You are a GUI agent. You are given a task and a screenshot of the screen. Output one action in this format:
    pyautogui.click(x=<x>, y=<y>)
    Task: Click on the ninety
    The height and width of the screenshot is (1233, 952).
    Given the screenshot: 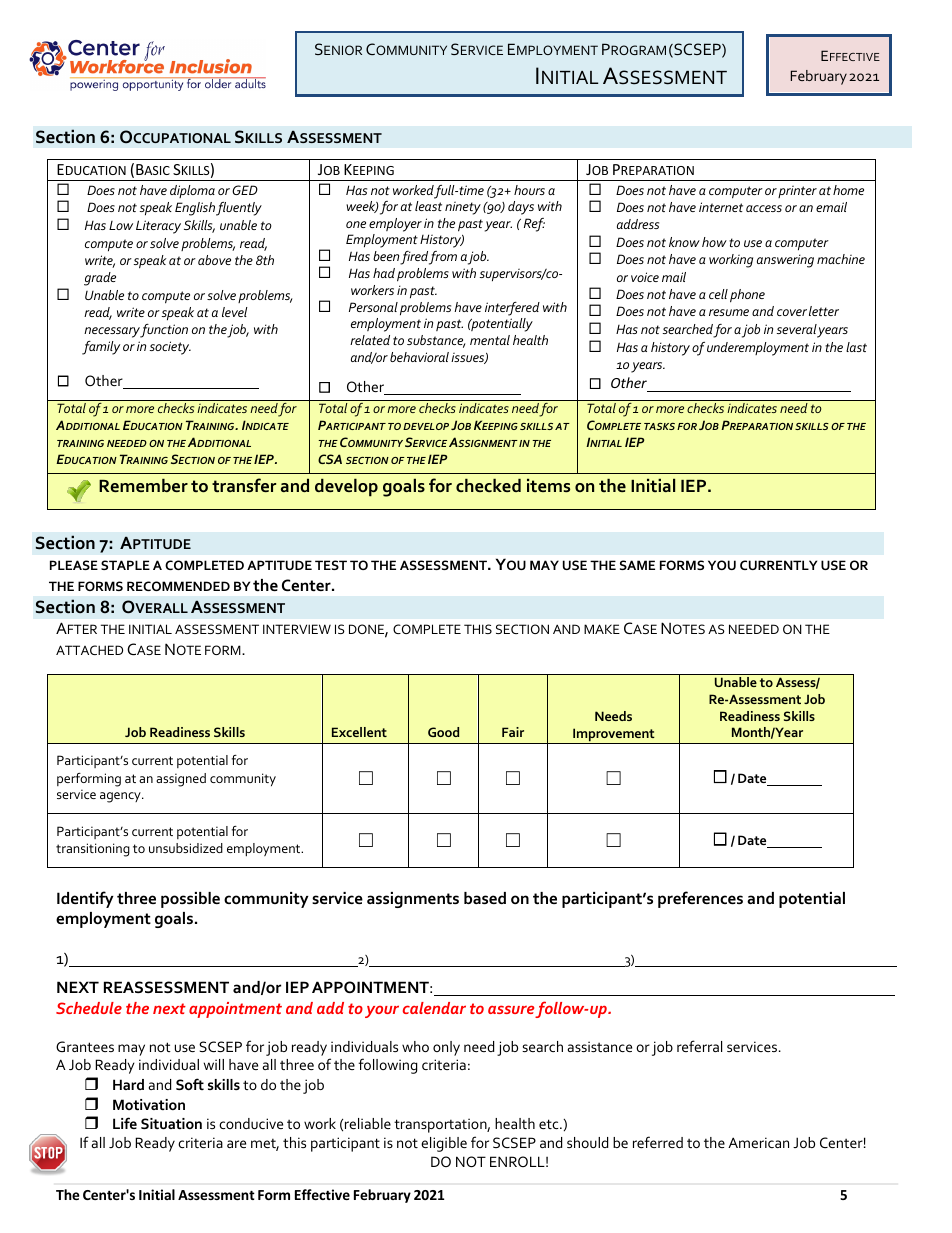 What is the action you would take?
    pyautogui.click(x=463, y=208)
